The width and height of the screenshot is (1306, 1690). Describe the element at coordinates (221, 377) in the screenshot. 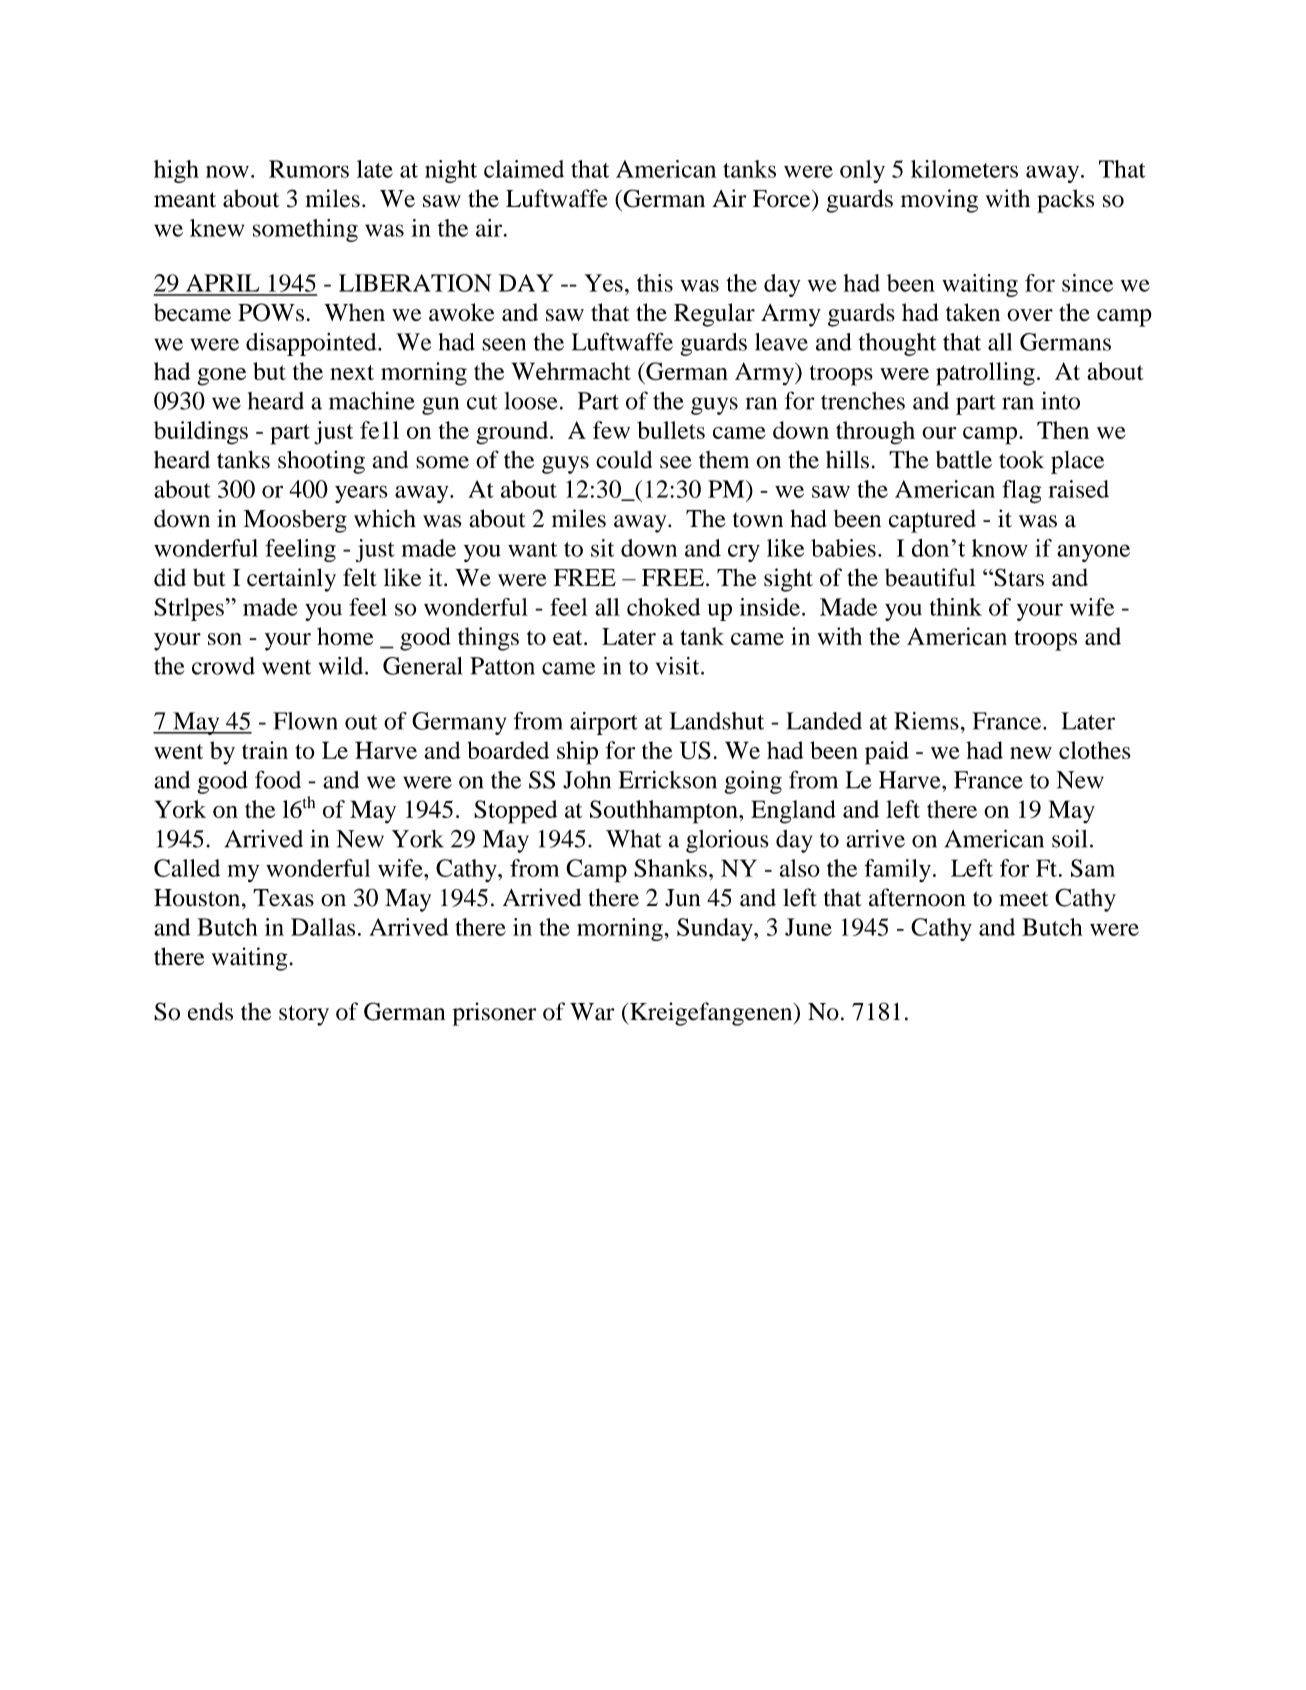

I see `gone` at that location.
